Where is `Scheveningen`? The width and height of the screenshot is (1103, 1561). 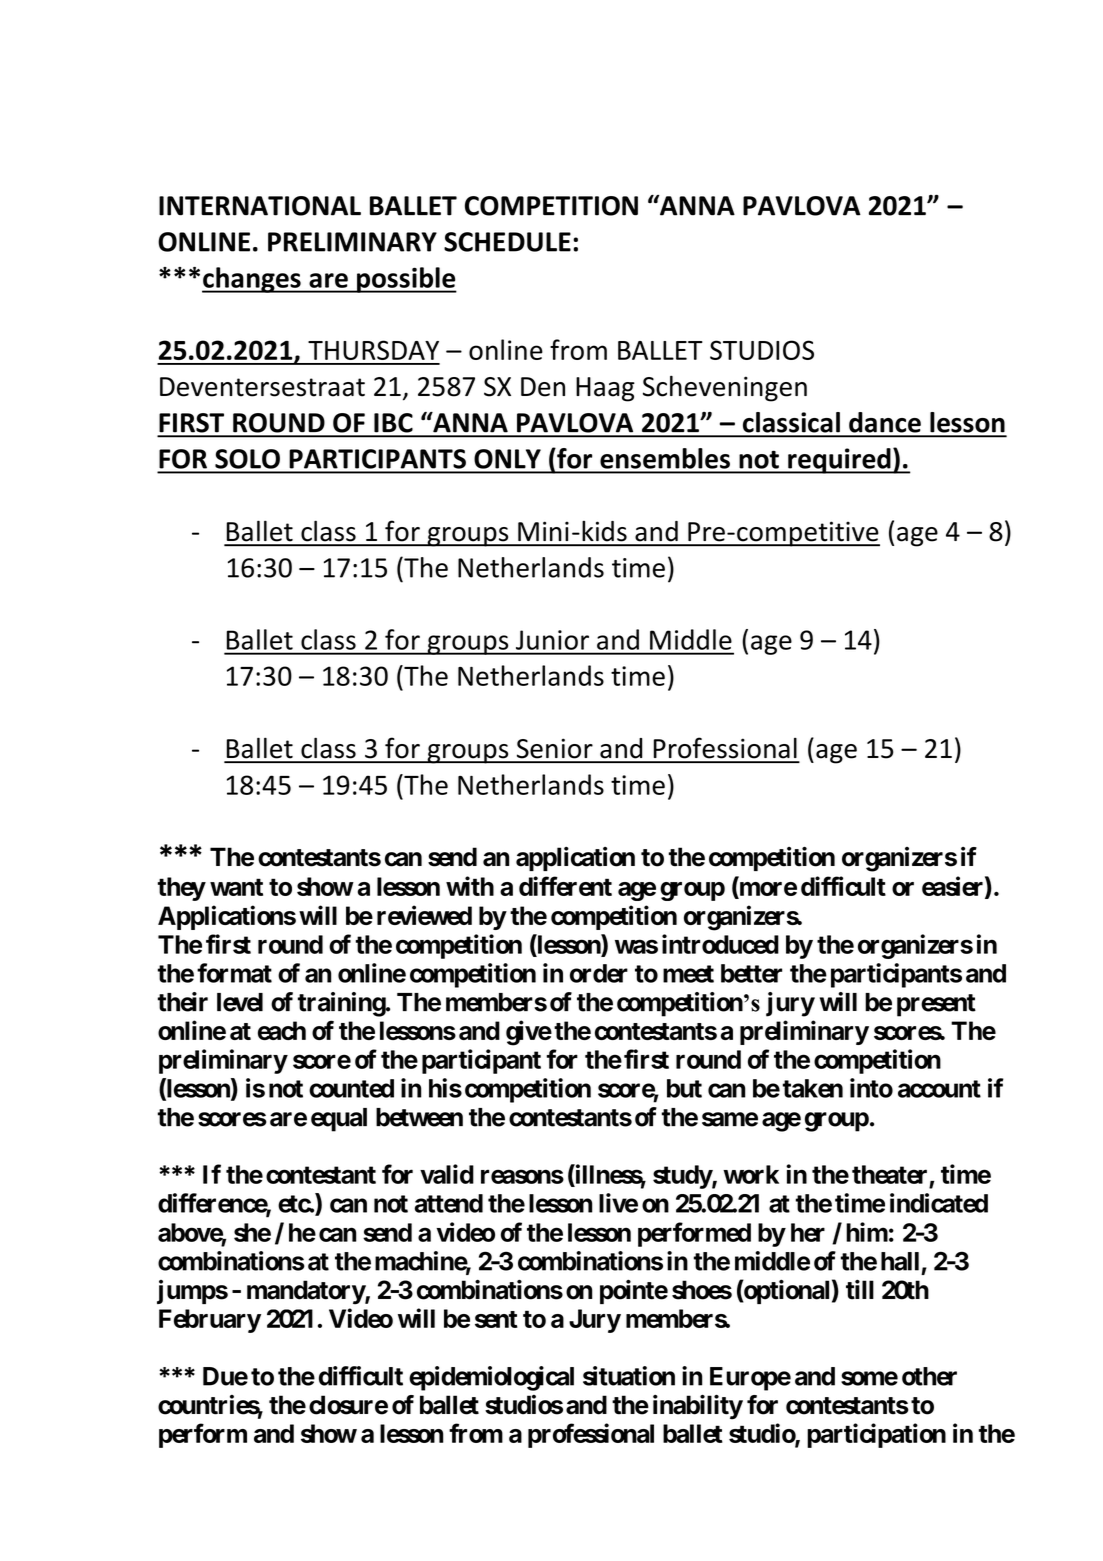 Scheveningen is located at coordinates (725, 388).
